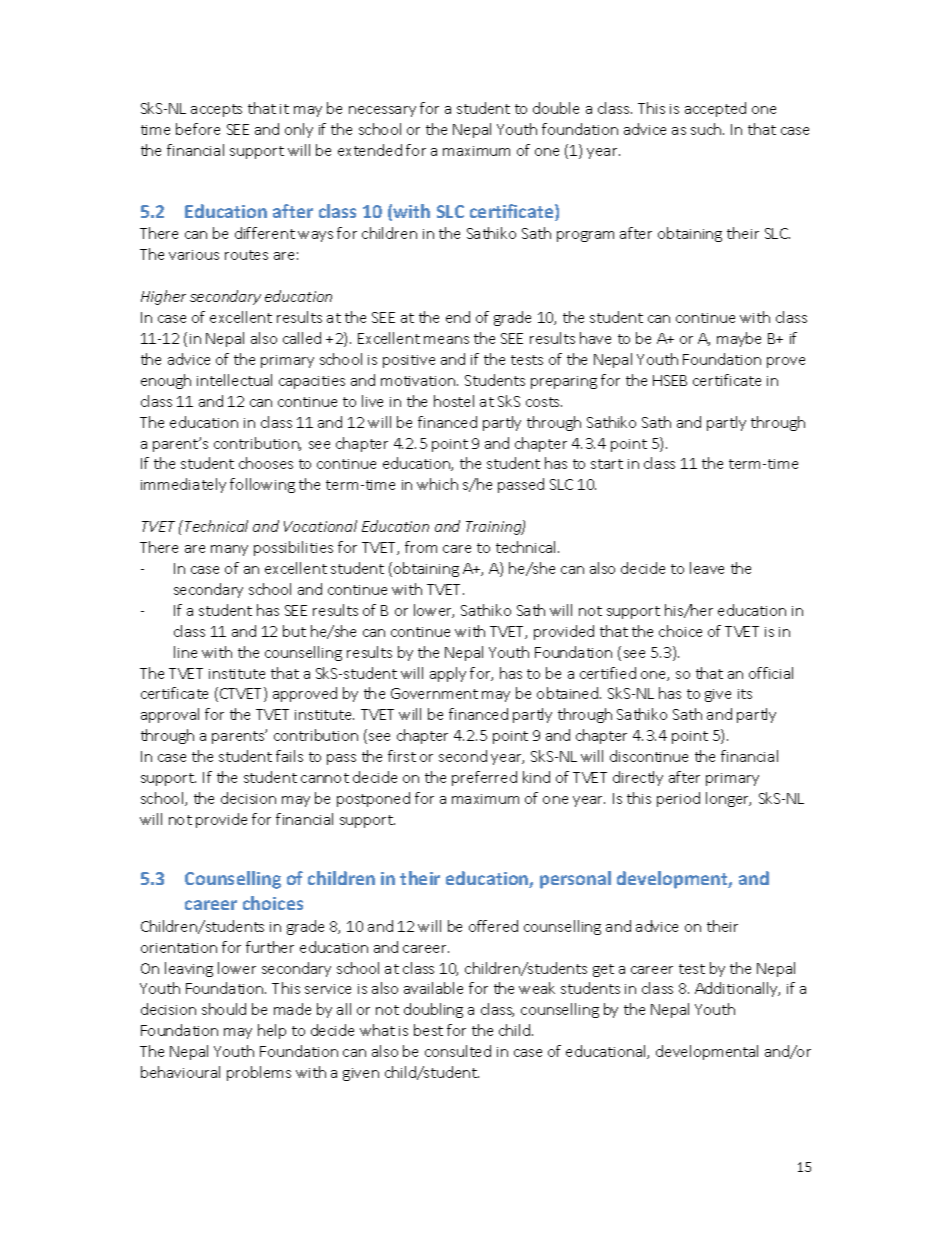  Describe the element at coordinates (382, 111) in the page. I see `necessary` at that location.
